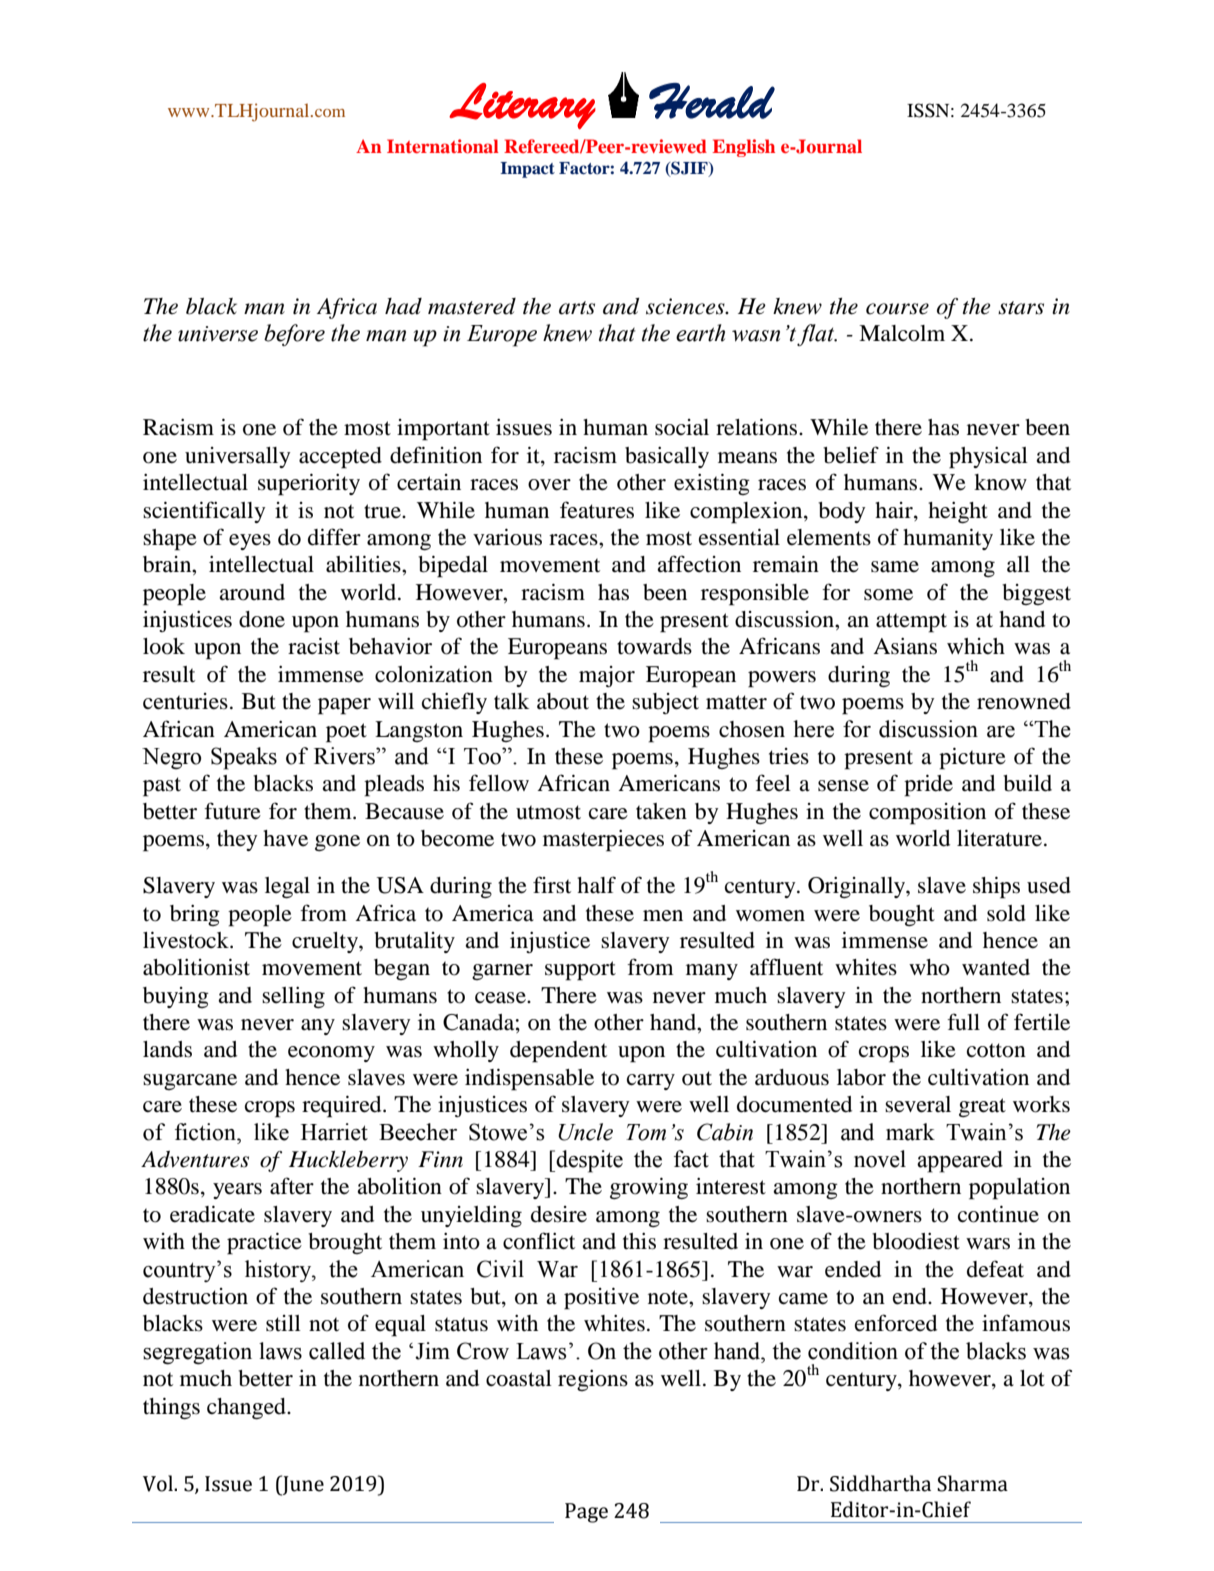 This document has height=1571, width=1214. Describe the element at coordinates (207, 1132) in the document. I see `fiction` at that location.
